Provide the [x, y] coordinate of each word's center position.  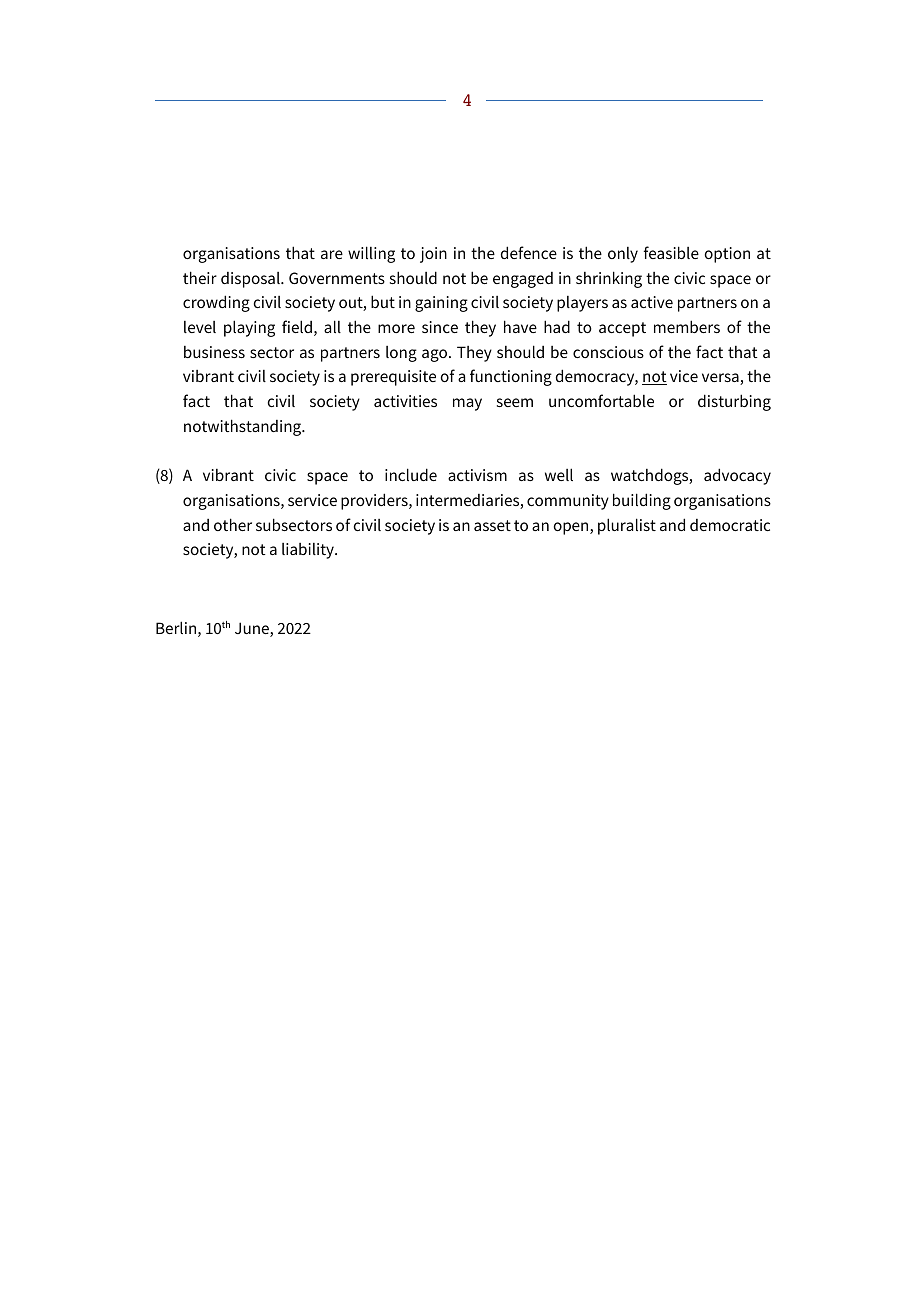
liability [309, 551]
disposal [251, 280]
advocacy [737, 476]
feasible [671, 252]
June [253, 629]
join [433, 255]
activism [477, 475]
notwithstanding [244, 427]
